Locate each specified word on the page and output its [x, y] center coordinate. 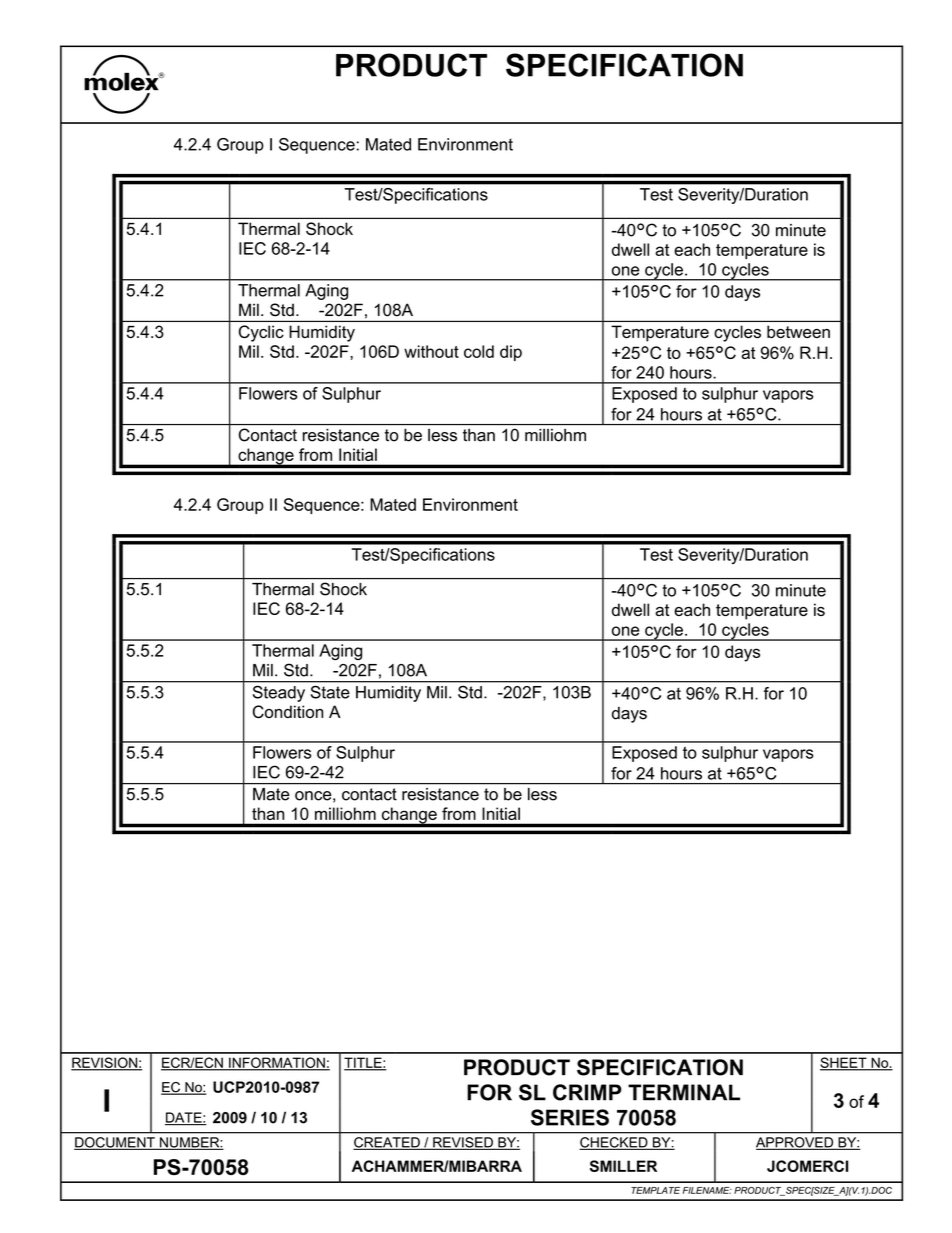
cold [479, 351]
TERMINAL [684, 1092]
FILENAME [707, 1190]
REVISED [463, 1143]
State [330, 692]
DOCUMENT [115, 1143]
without [431, 351]
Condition [288, 711]
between [798, 331]
